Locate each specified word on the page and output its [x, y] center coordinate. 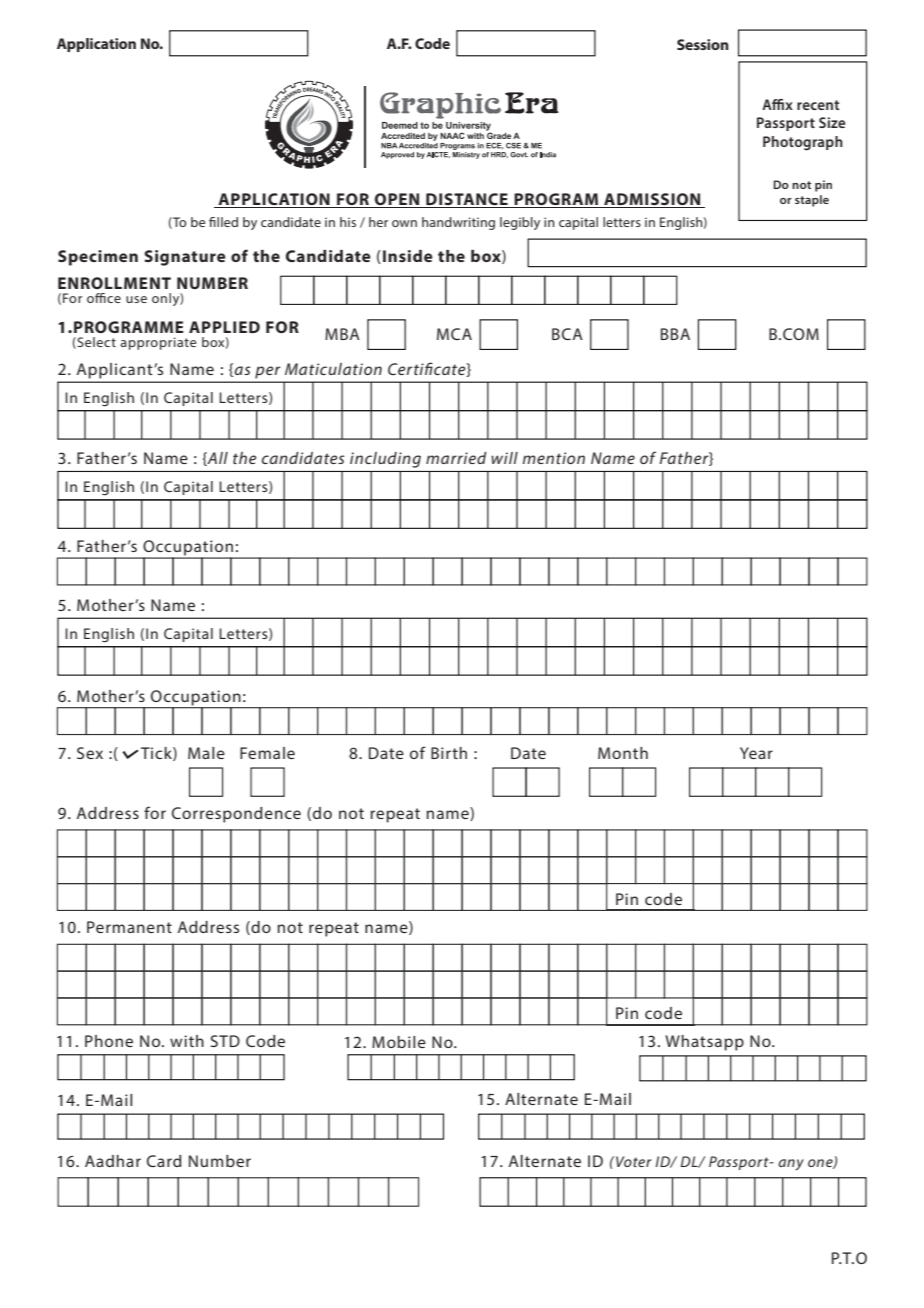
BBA [675, 334]
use [136, 299]
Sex [90, 753]
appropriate [158, 343]
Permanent [129, 927]
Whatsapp [704, 1043]
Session [703, 44]
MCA [454, 334]
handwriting [458, 223]
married [456, 458]
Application [96, 45]
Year [756, 753]
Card [164, 1161]
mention [554, 458]
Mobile [399, 1042]
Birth [449, 753]
